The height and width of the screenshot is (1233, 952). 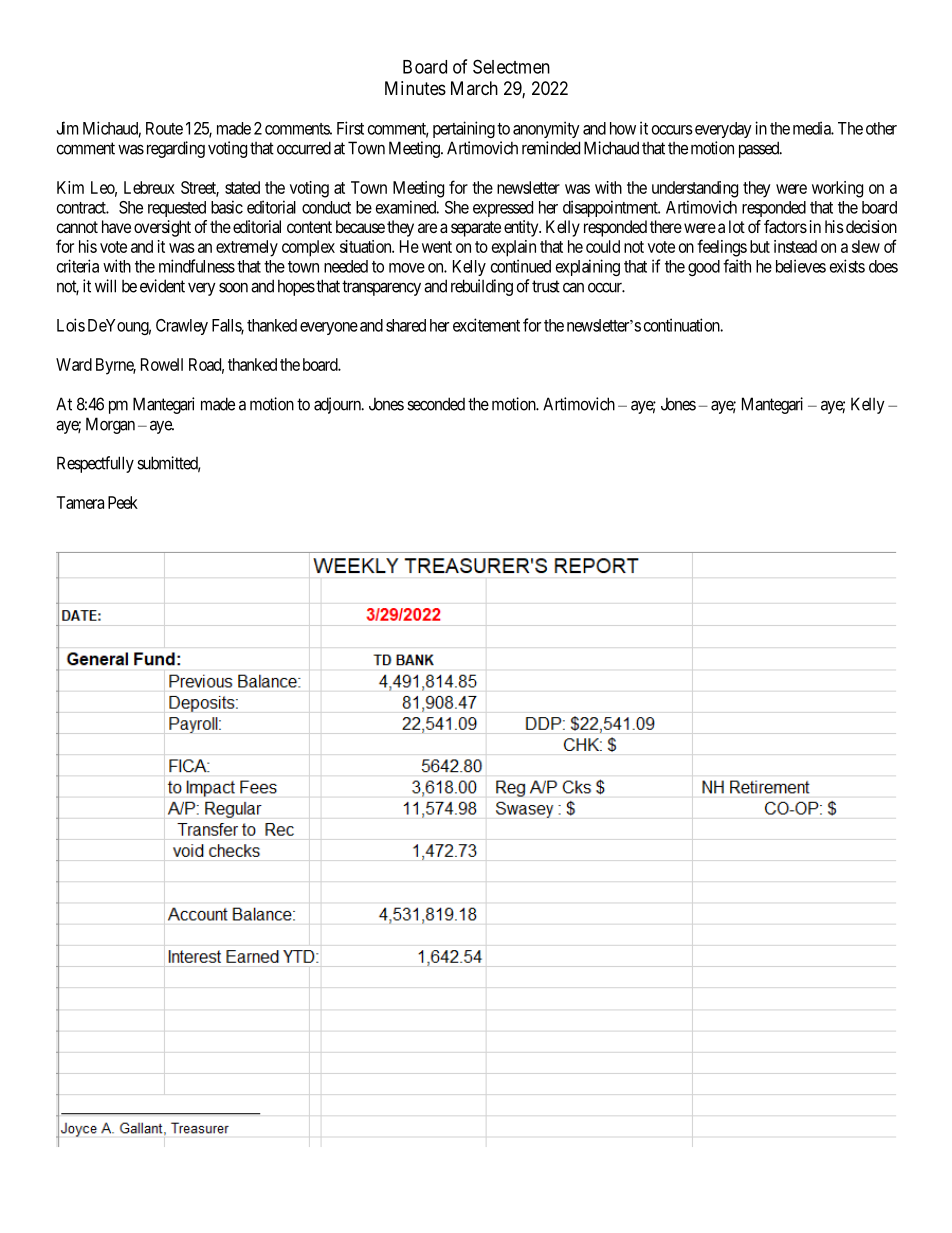 What do you see at coordinates (110, 425) in the screenshot?
I see `Morgan` at bounding box center [110, 425].
